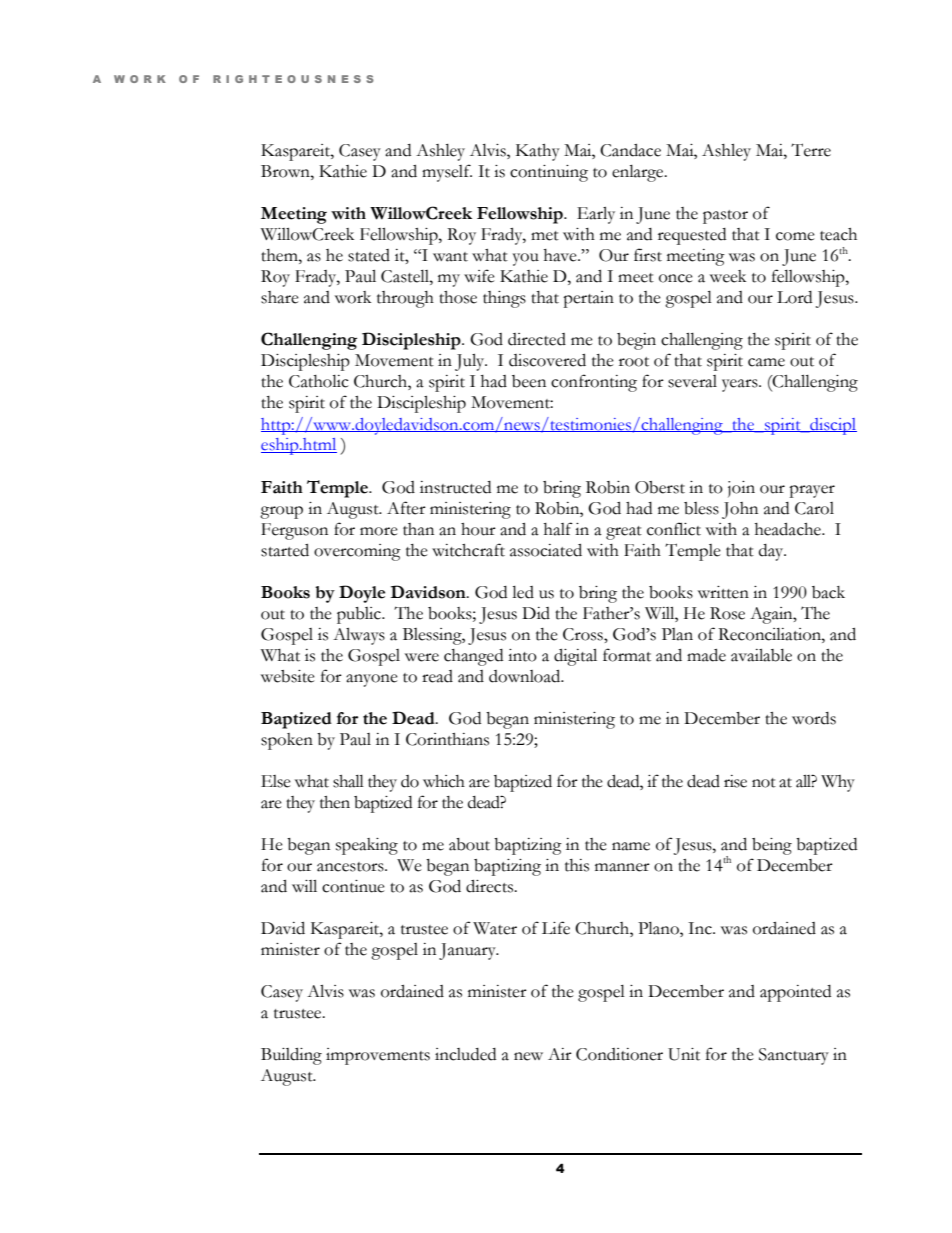 Image resolution: width=952 pixels, height=1233 pixels. Describe the element at coordinates (741, 489) in the document. I see `join` at that location.
